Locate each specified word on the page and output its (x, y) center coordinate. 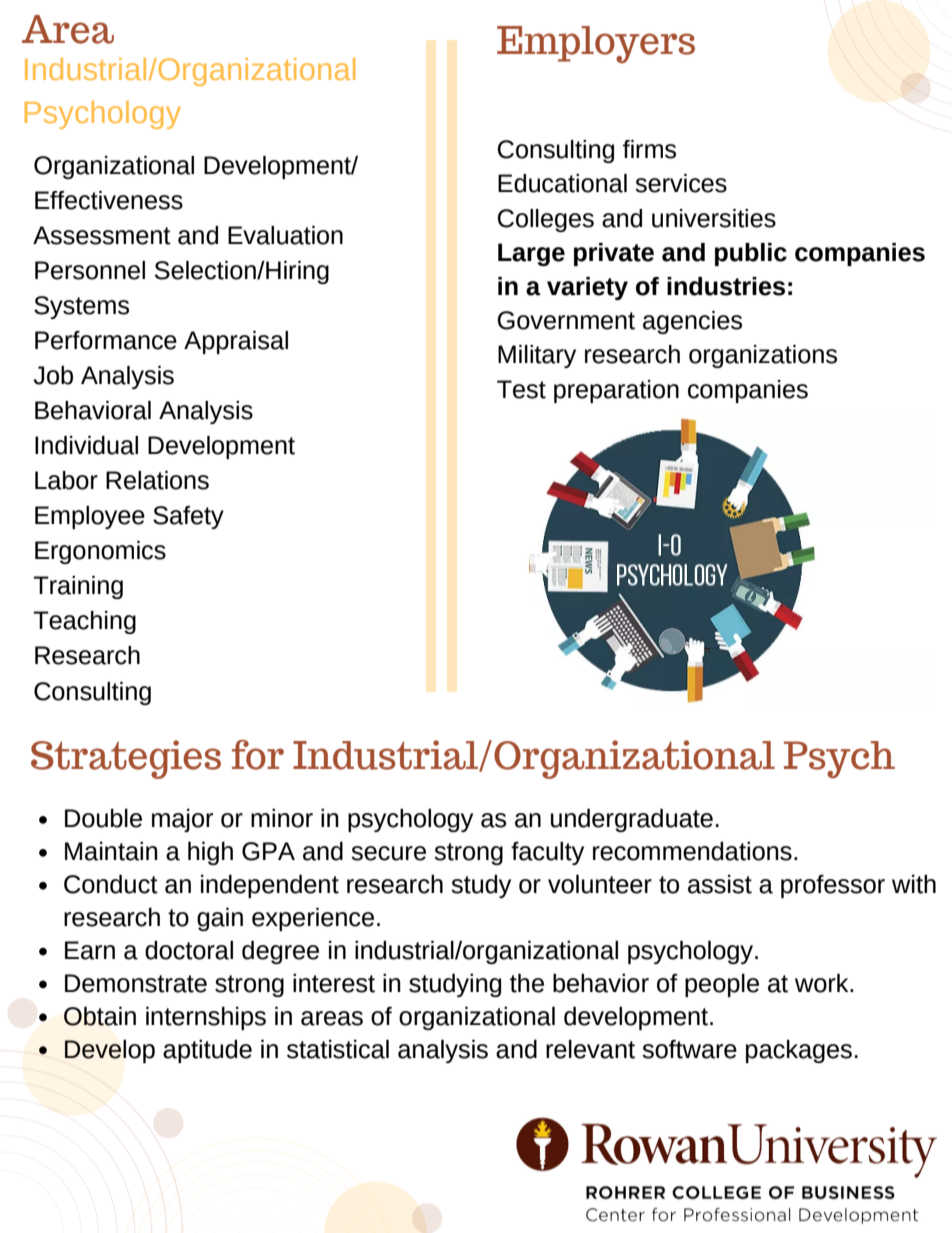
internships (206, 1018)
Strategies (126, 759)
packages (799, 1051)
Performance (106, 340)
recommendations (692, 851)
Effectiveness (109, 200)
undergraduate (632, 820)
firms (649, 149)
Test (521, 389)
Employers (596, 44)
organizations (763, 356)
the (527, 983)
